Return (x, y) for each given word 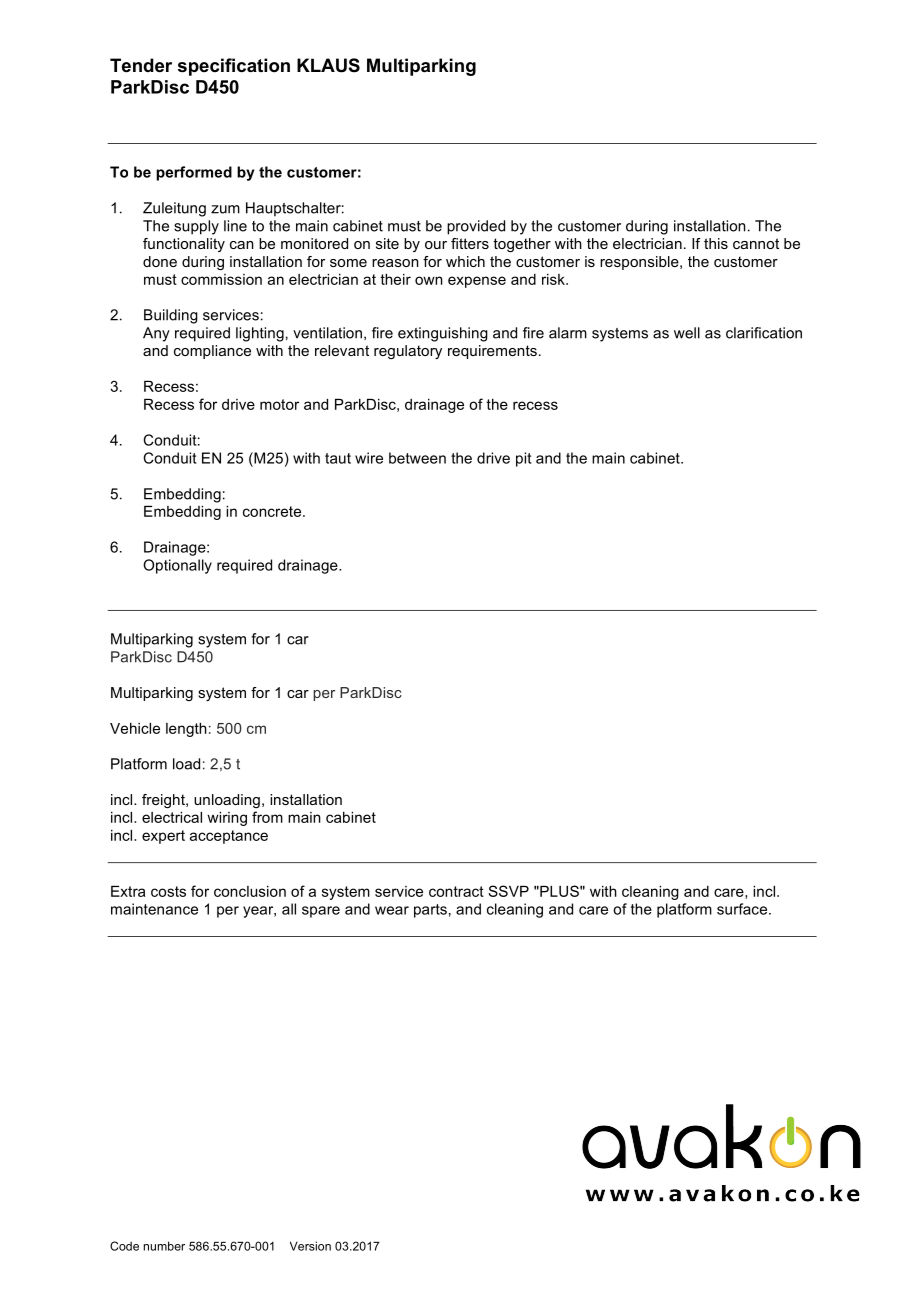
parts (430, 911)
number (164, 1246)
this (716, 243)
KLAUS (328, 65)
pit (523, 459)
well (687, 333)
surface (742, 909)
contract (456, 891)
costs (168, 891)
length (186, 730)
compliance (212, 352)
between (417, 458)
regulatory (408, 352)
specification (234, 67)
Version (310, 1246)
